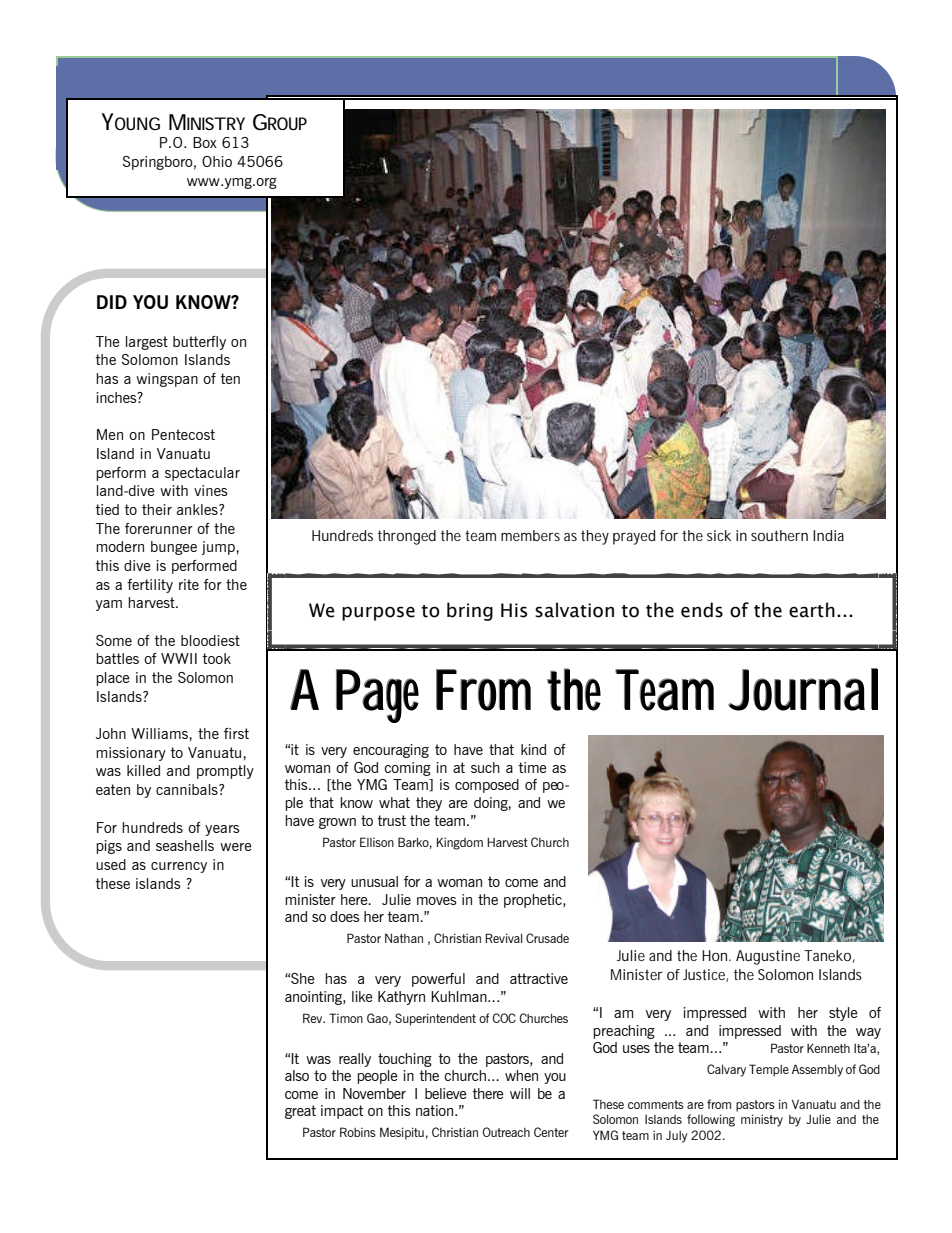 The image size is (952, 1233). I want to click on Outreach, so click(506, 1132).
